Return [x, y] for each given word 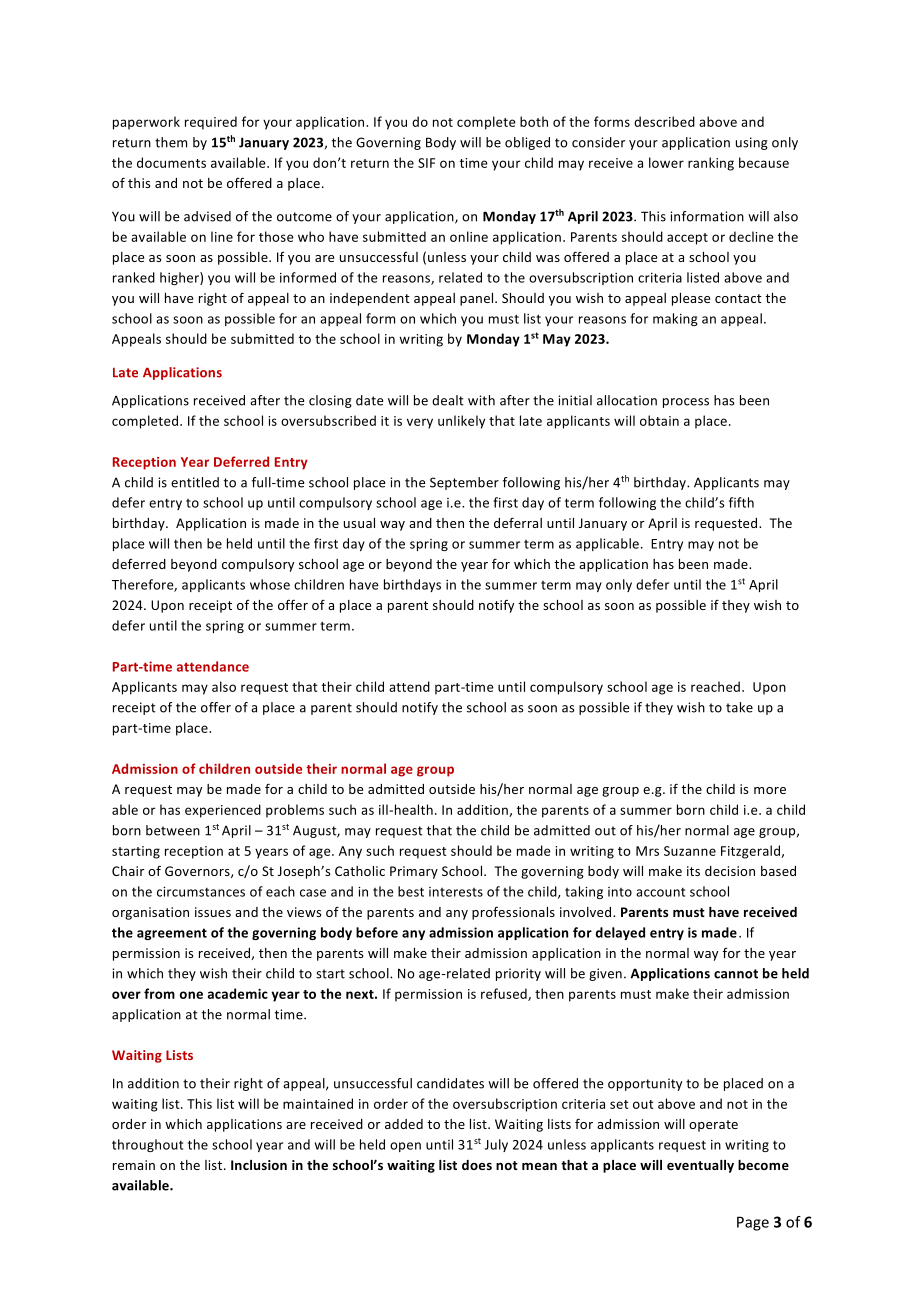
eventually [700, 1166]
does [477, 1165]
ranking [711, 164]
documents [171, 162]
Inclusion [259, 1165]
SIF [426, 163]
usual [359, 523]
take [739, 707]
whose [270, 584]
